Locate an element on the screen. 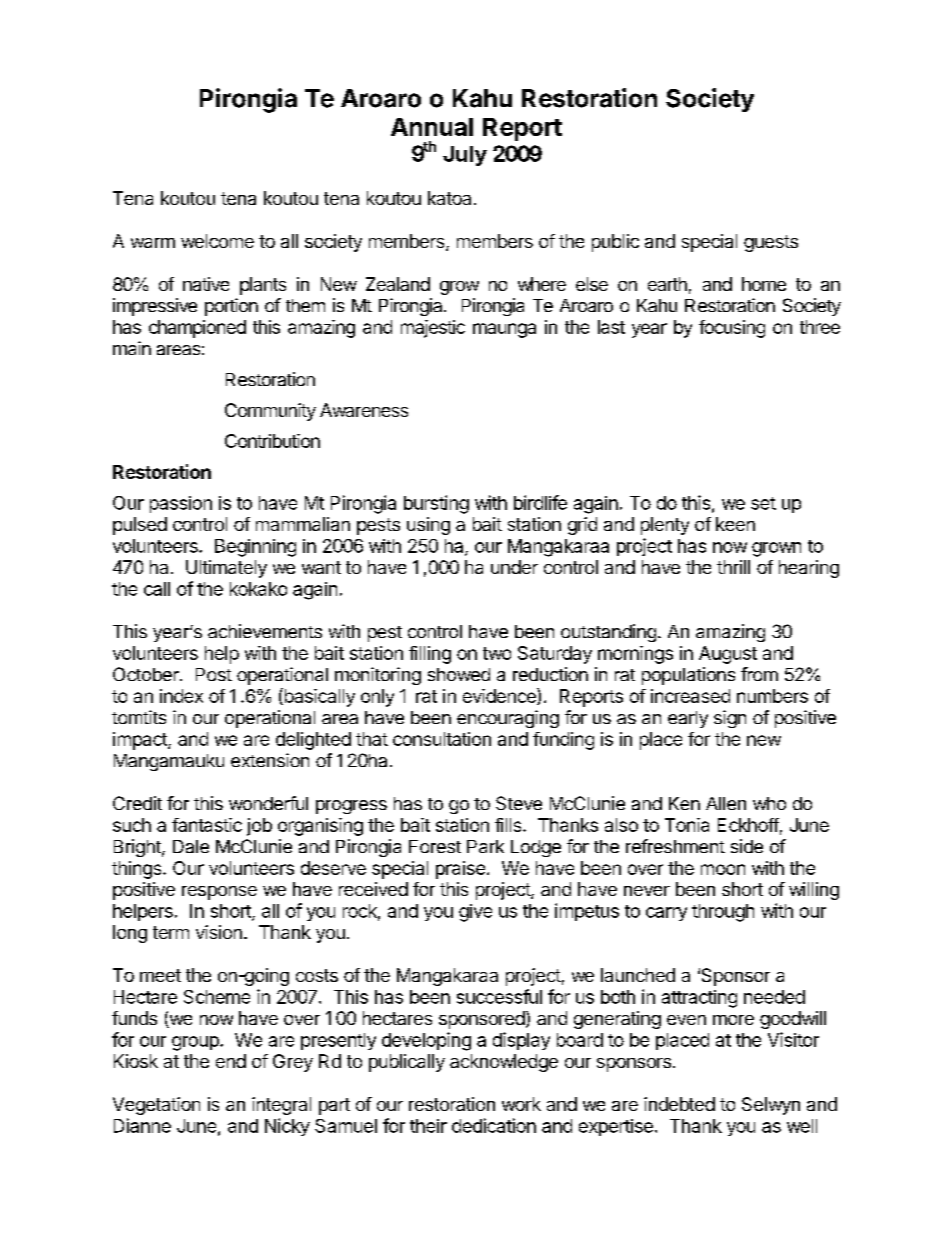 The image size is (952, 1233). Steve is located at coordinates (519, 803).
